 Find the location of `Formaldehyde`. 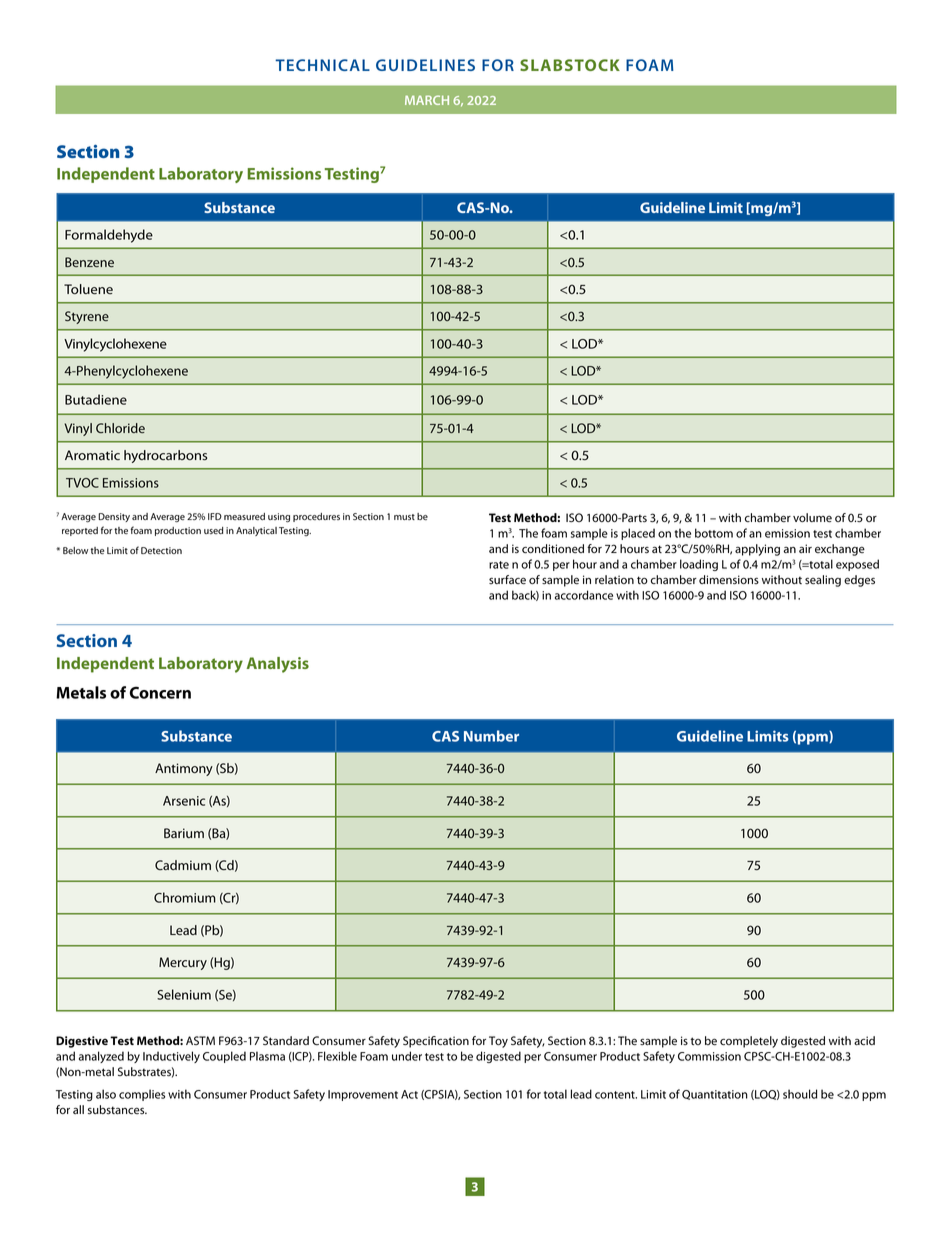

Formaldehyde is located at coordinates (109, 236).
